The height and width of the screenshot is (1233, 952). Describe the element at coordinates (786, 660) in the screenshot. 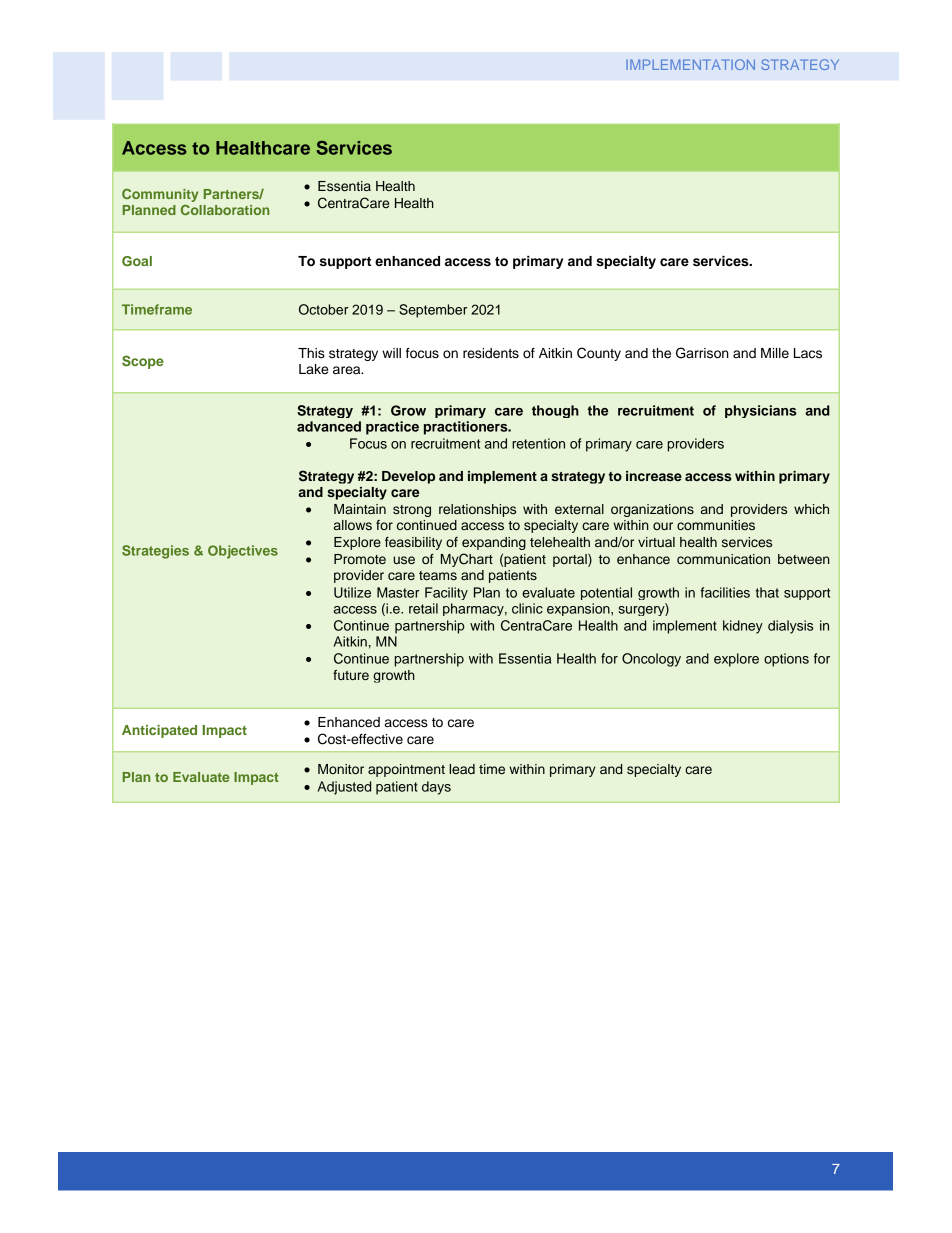

I see `options` at that location.
